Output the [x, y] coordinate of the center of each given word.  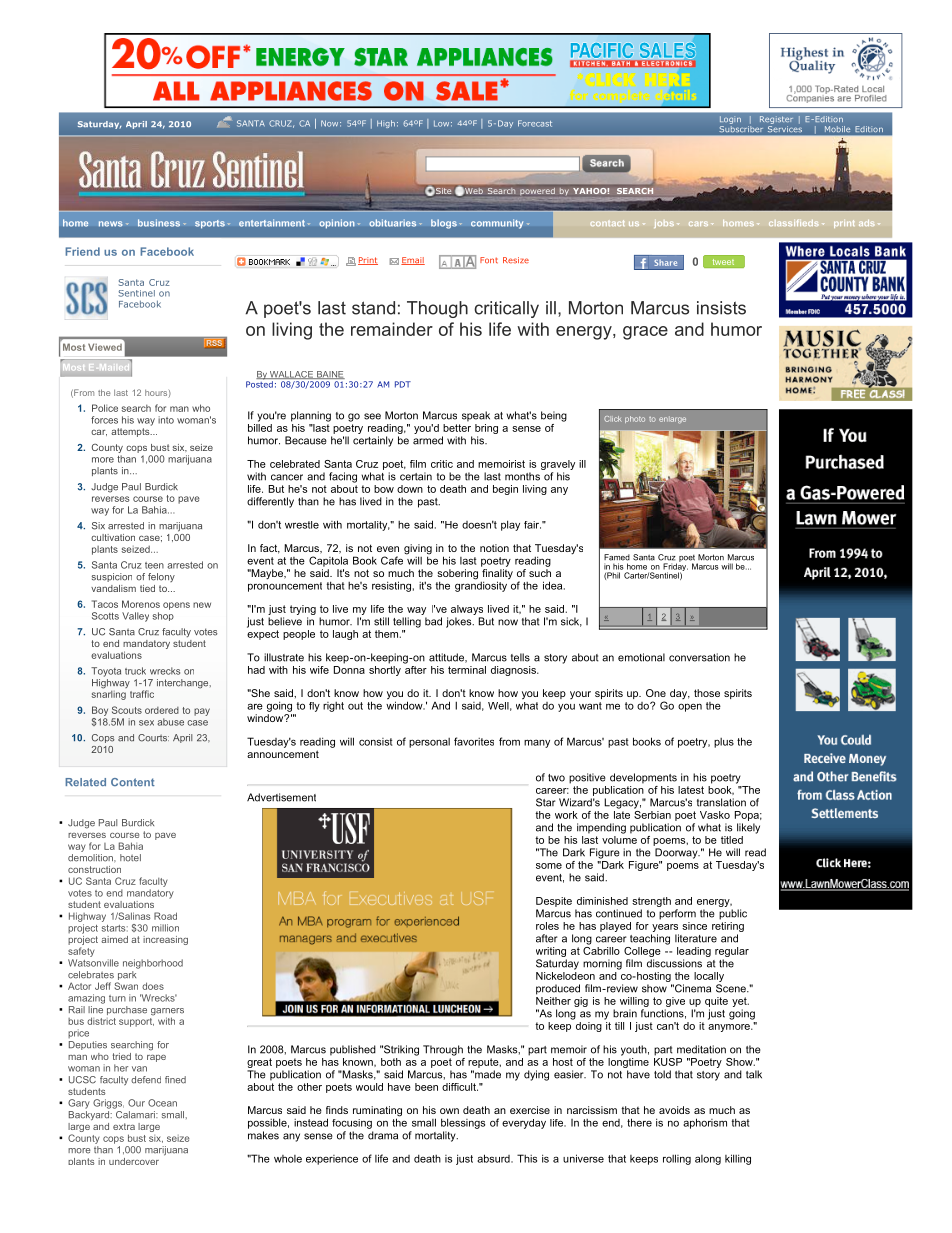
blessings [463, 1123]
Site [443, 192]
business [159, 223]
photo [635, 419]
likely [748, 828]
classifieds [794, 222]
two [556, 778]
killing [738, 1159]
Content [133, 782]
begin [505, 490]
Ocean [162, 1103]
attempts [131, 432]
